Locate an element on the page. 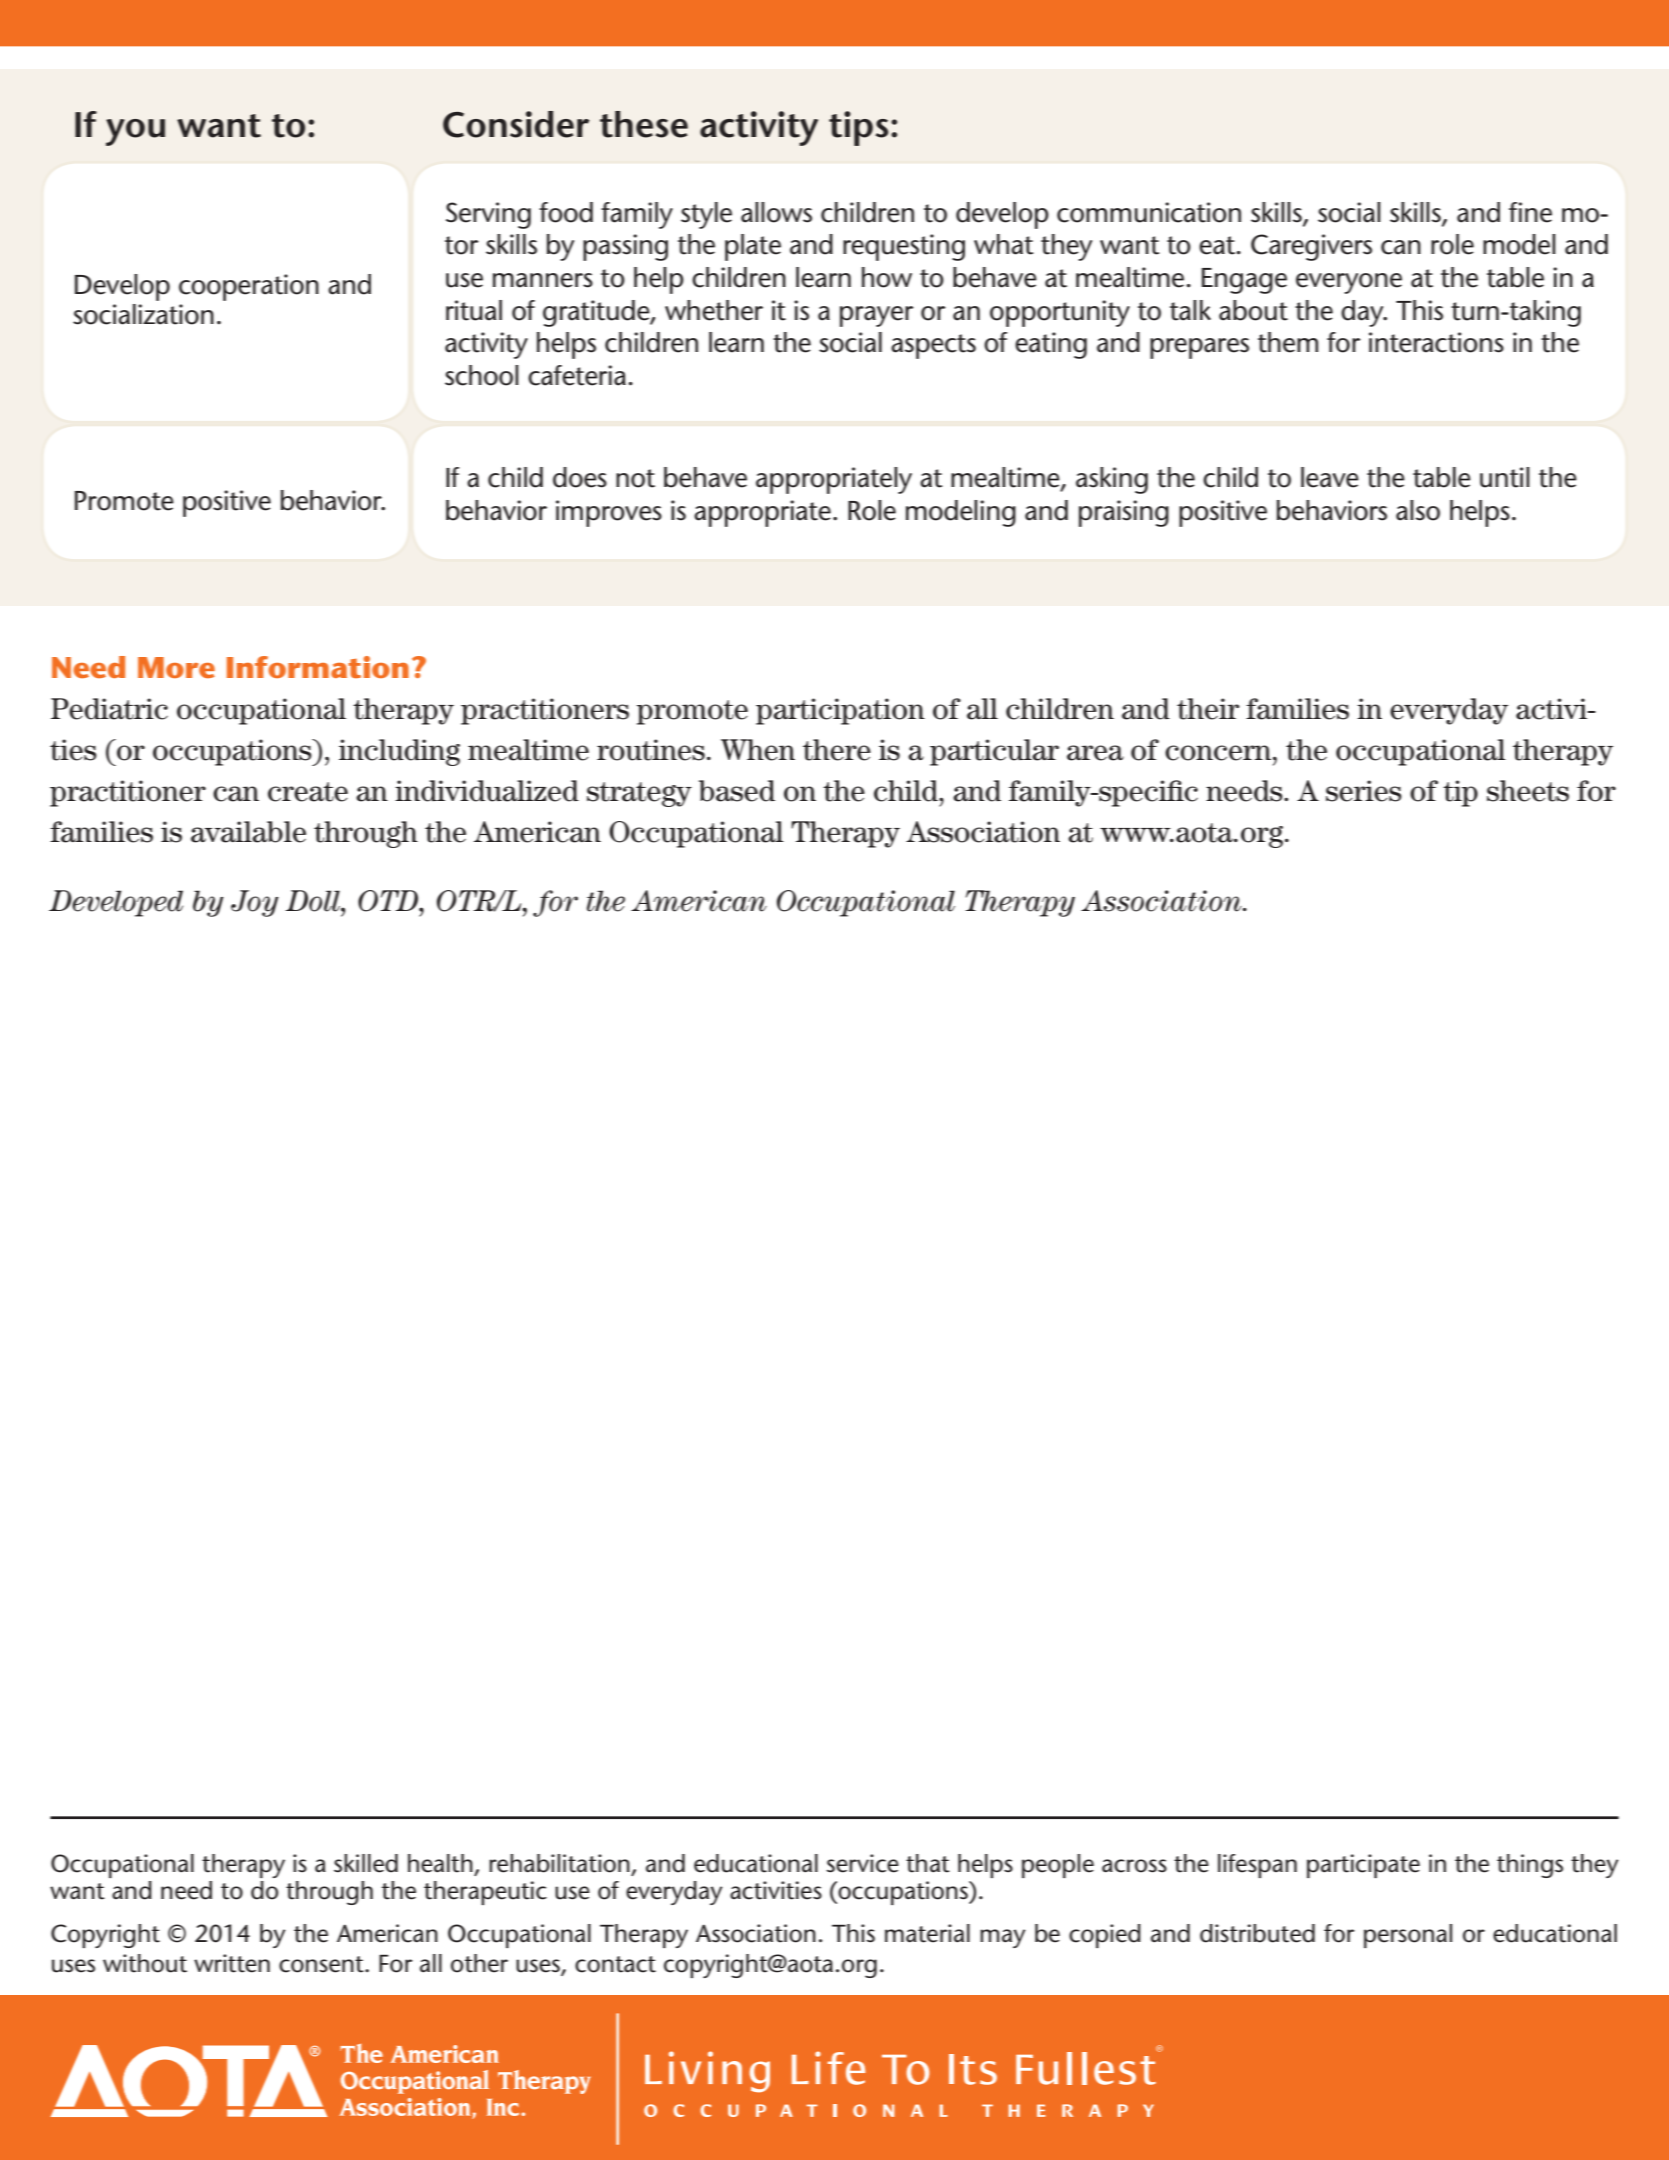 Image resolution: width=1669 pixels, height=2160 pixels. Caregivers is located at coordinates (1311, 247).
